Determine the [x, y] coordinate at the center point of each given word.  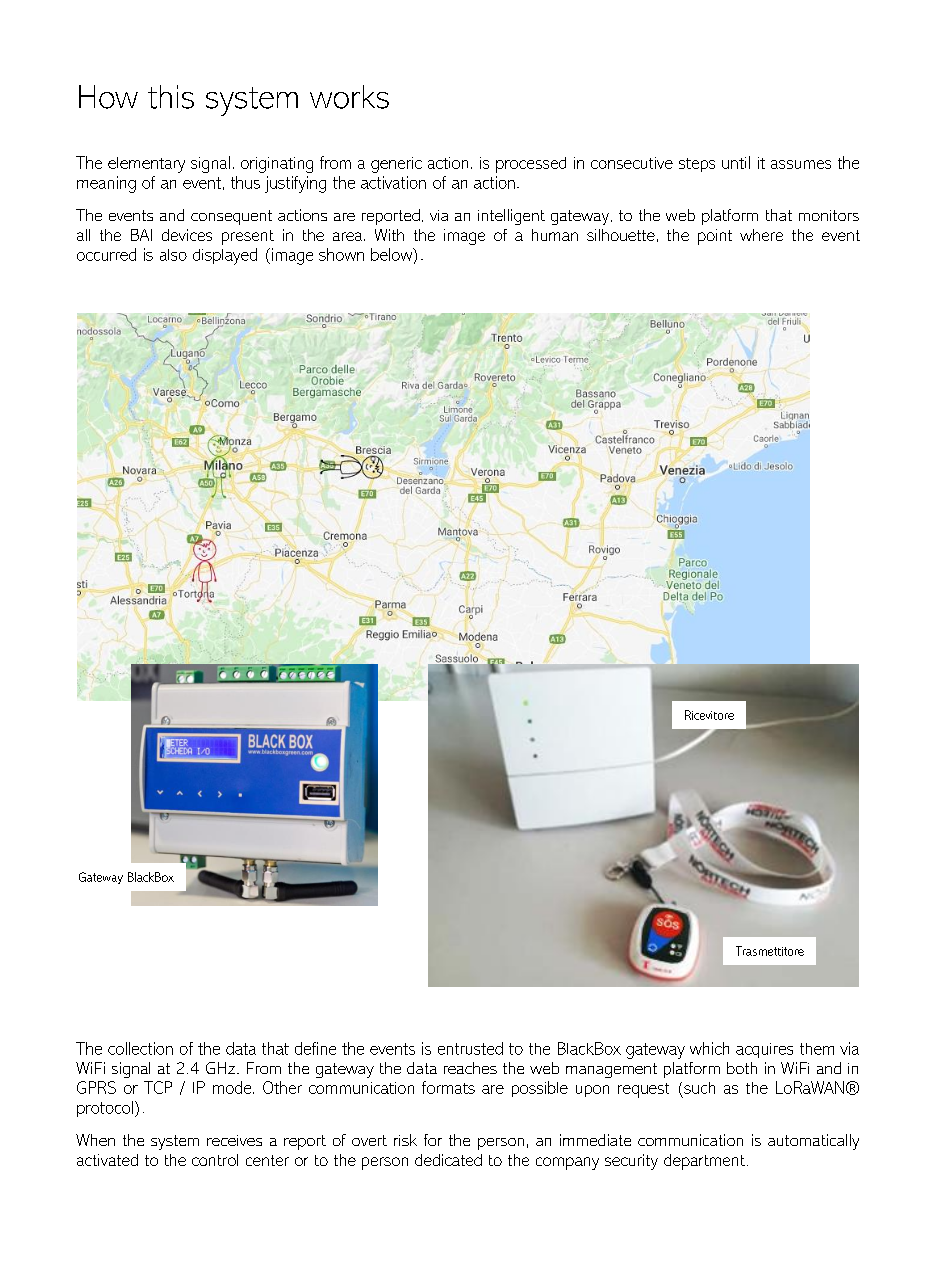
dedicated [448, 1160]
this [171, 97]
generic [396, 165]
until [736, 162]
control [215, 1160]
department [704, 1162]
